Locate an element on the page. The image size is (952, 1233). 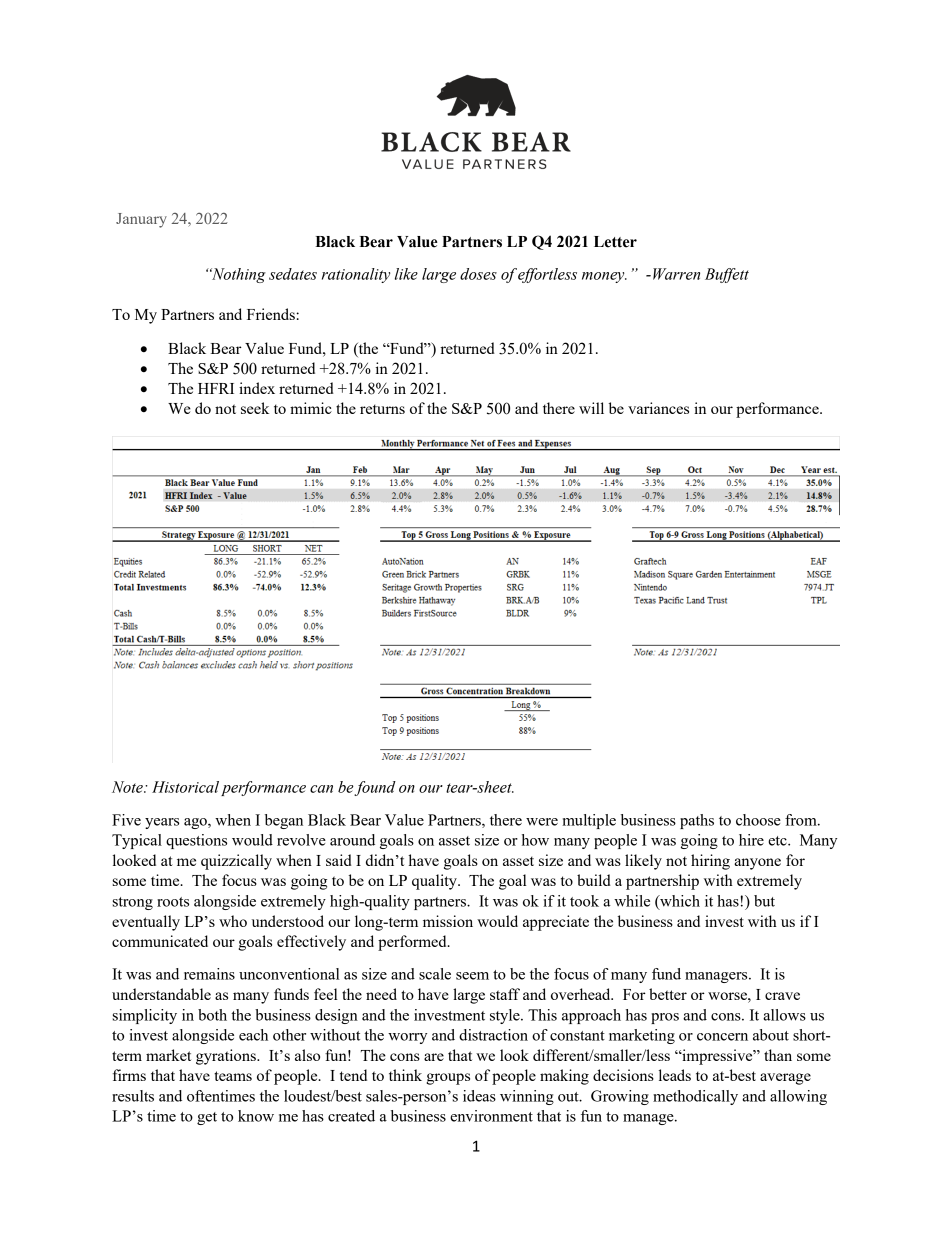
found is located at coordinates (375, 788).
